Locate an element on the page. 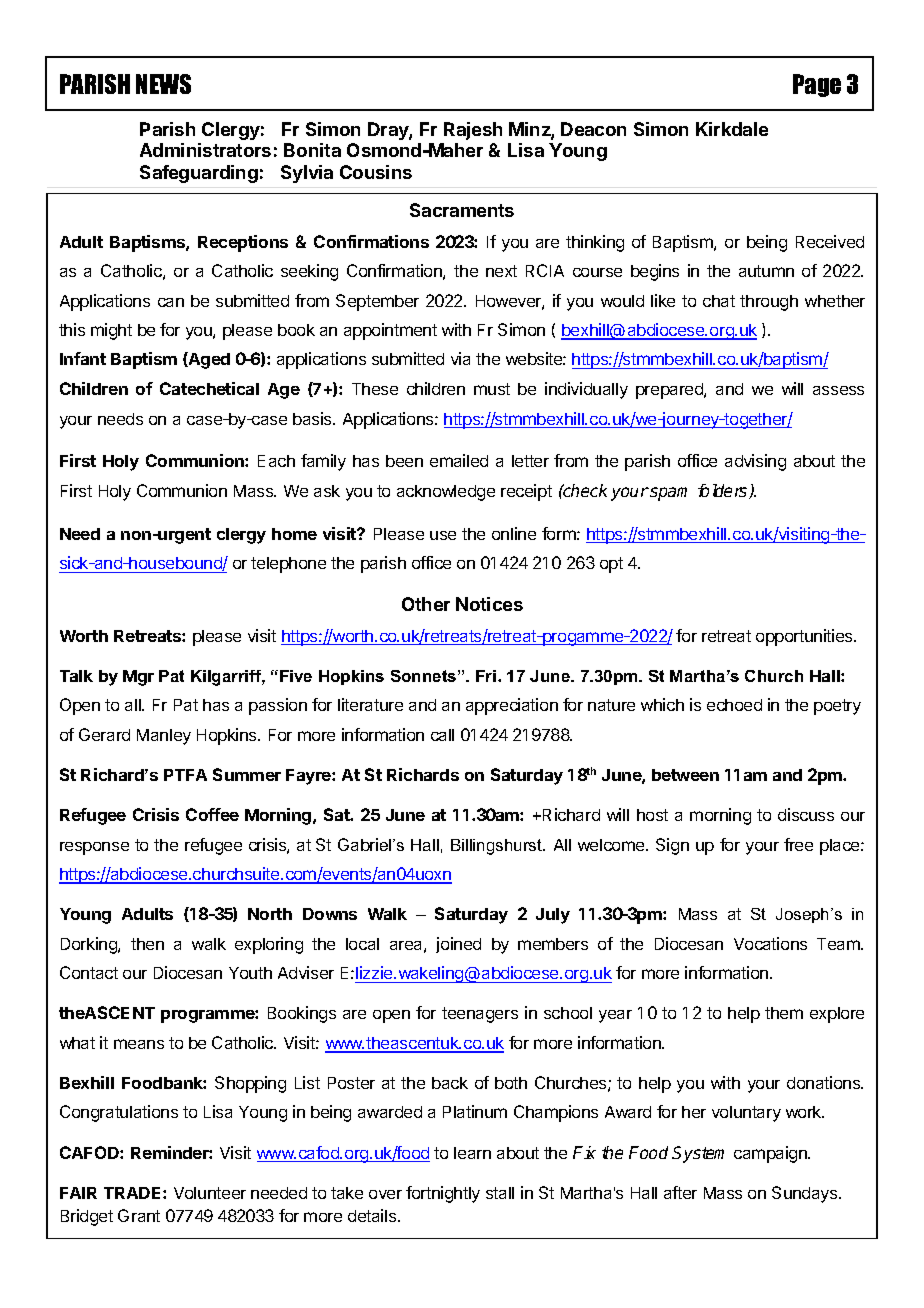 The image size is (924, 1308). opportunities is located at coordinates (805, 637).
